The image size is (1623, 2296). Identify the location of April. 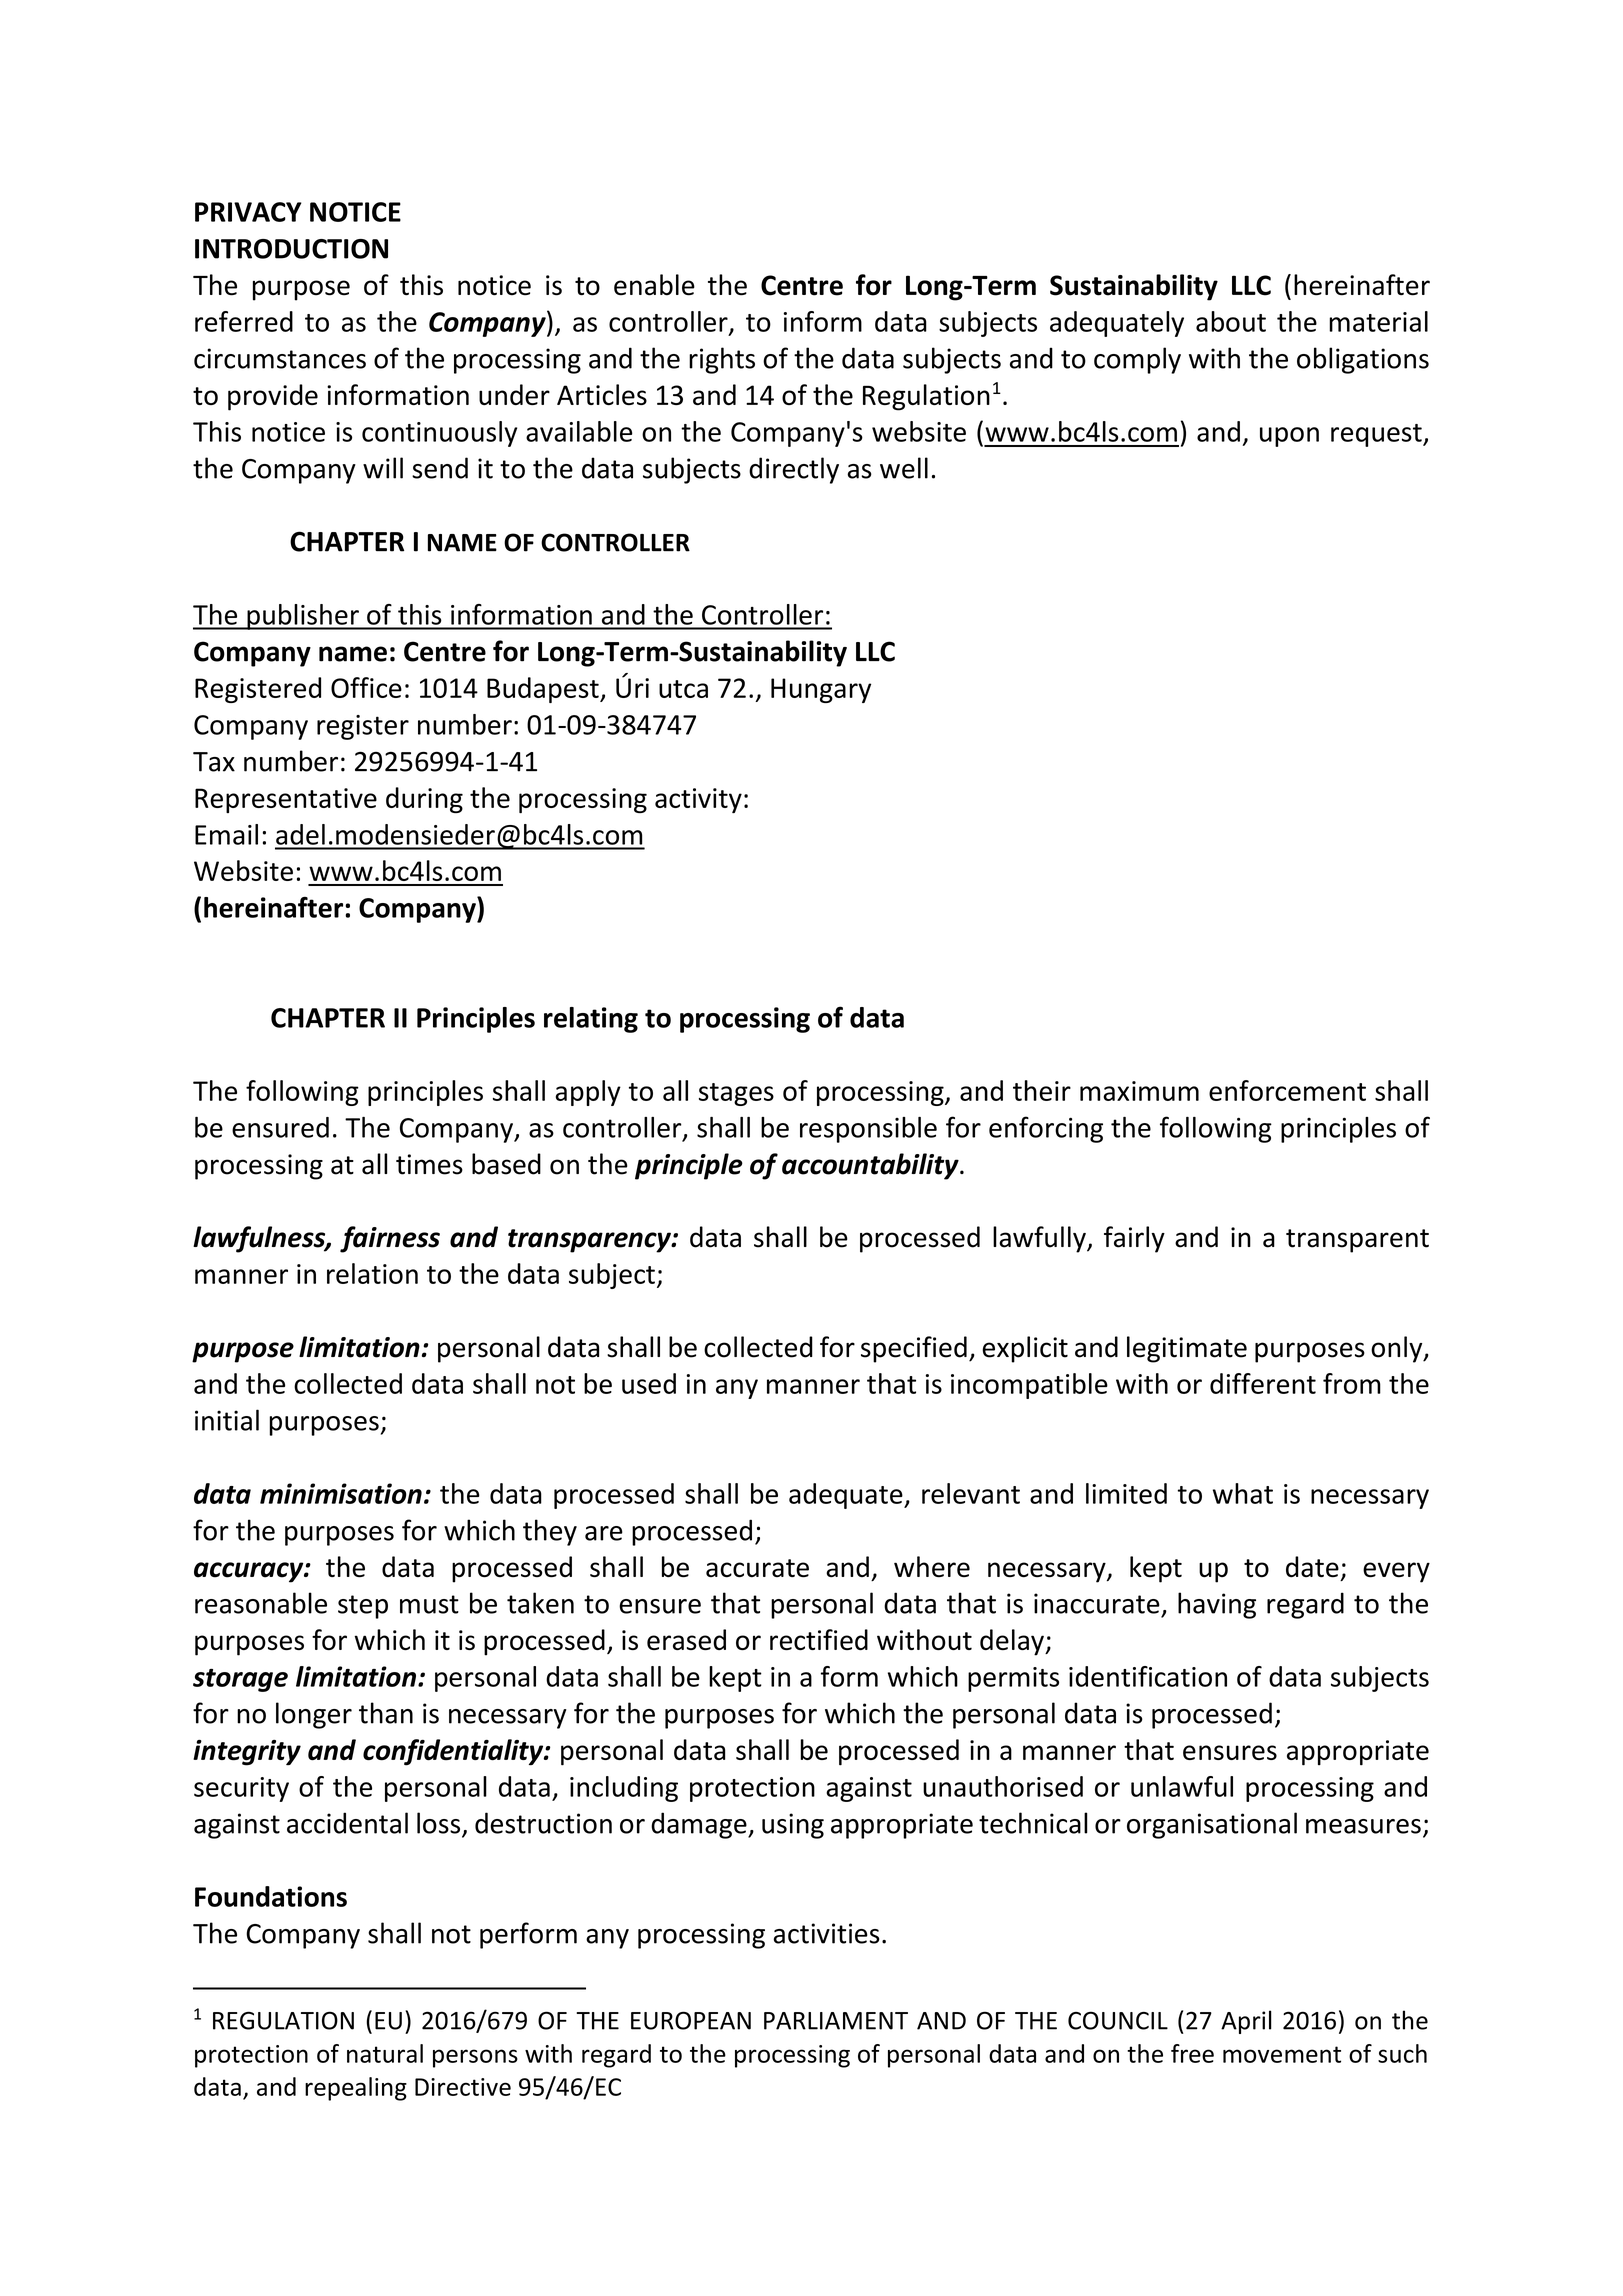
(1246, 2022).
